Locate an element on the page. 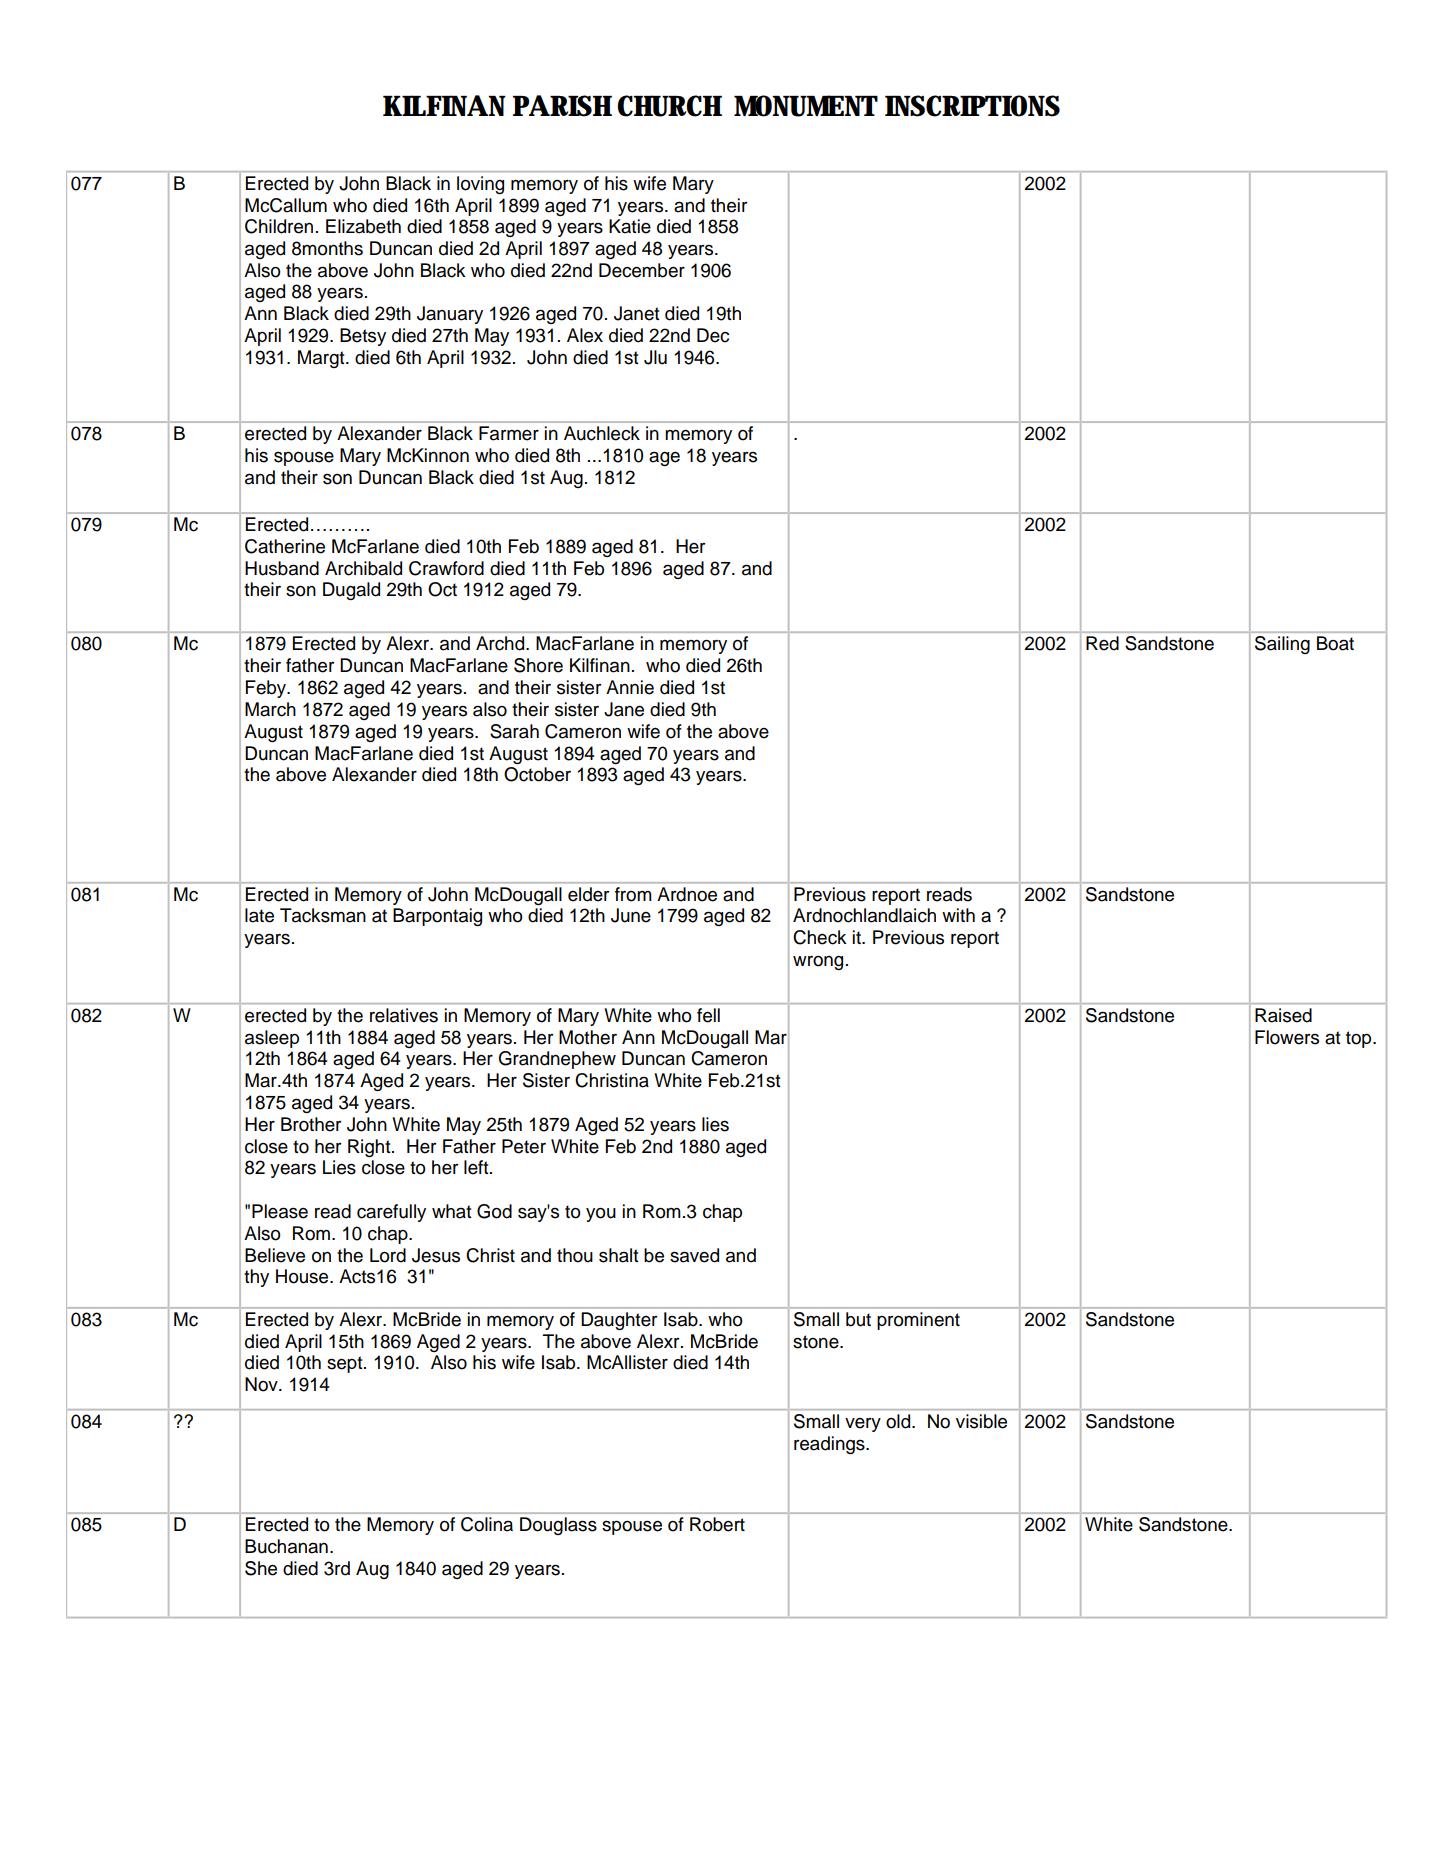 The height and width of the image is (1872, 1450). loving is located at coordinates (480, 185).
